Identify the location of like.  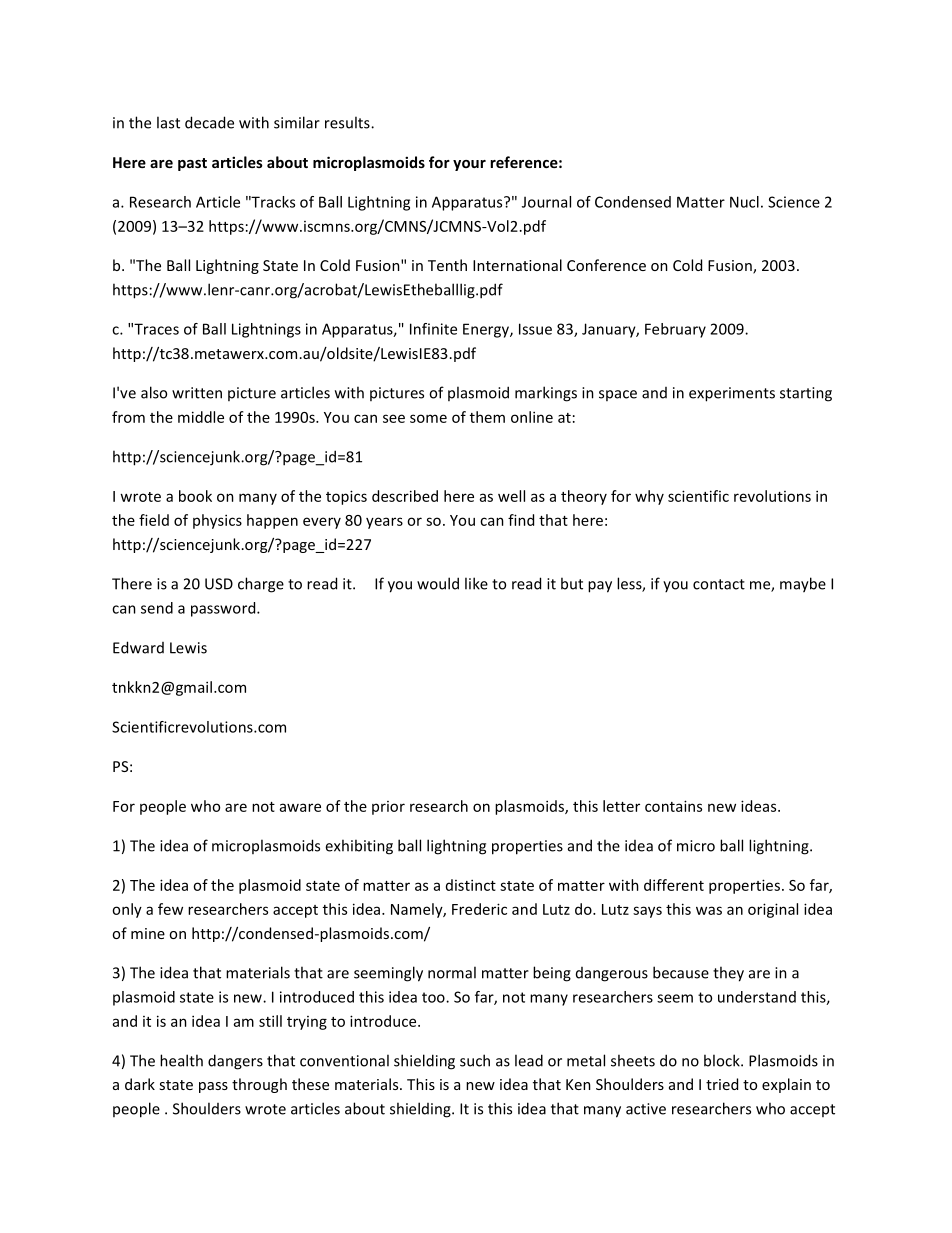
(476, 583).
